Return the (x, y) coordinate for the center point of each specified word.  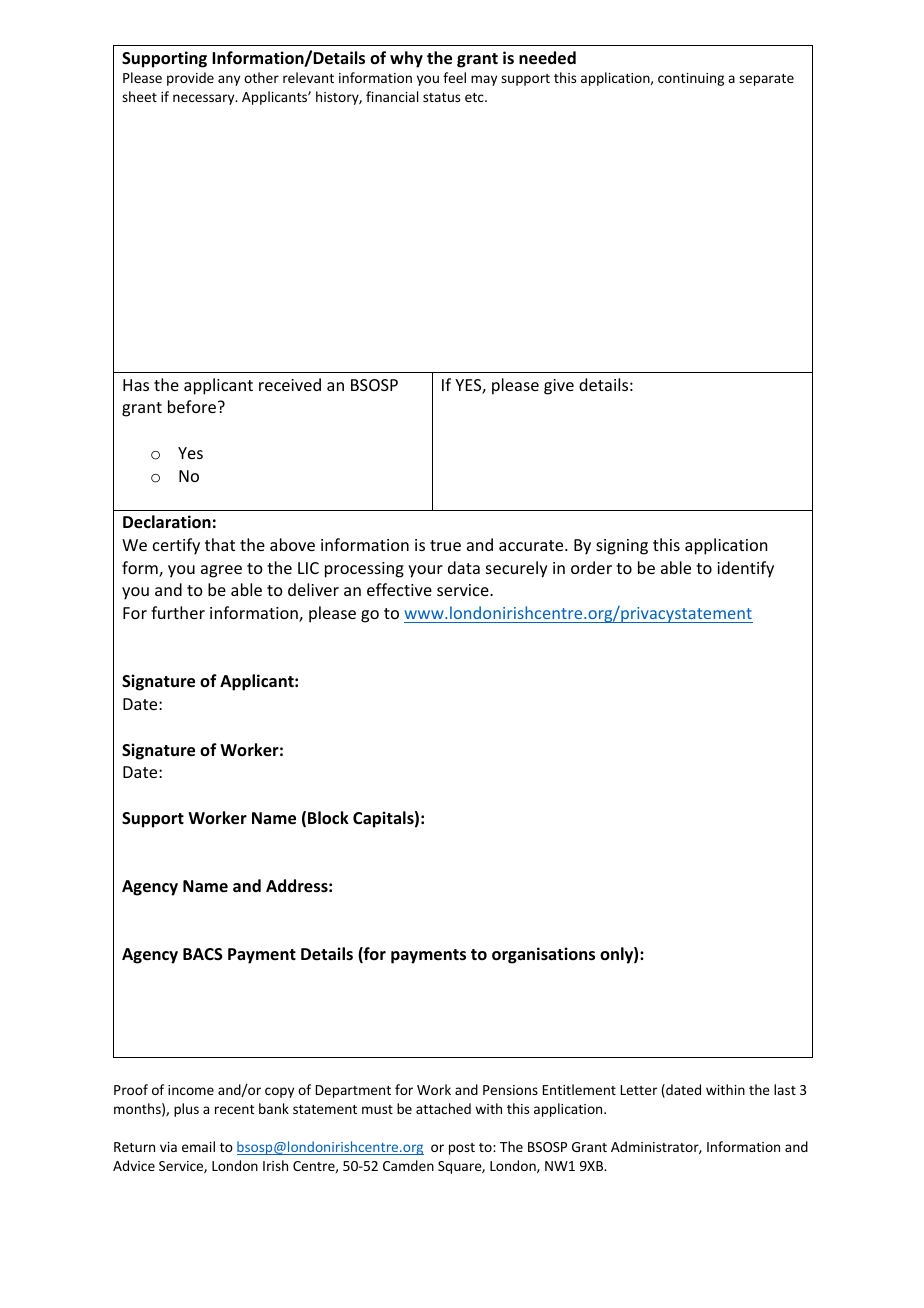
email (198, 1146)
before (193, 406)
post (462, 1149)
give (559, 387)
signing (622, 547)
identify (745, 569)
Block (328, 818)
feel (454, 77)
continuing (691, 79)
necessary (205, 99)
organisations (543, 955)
